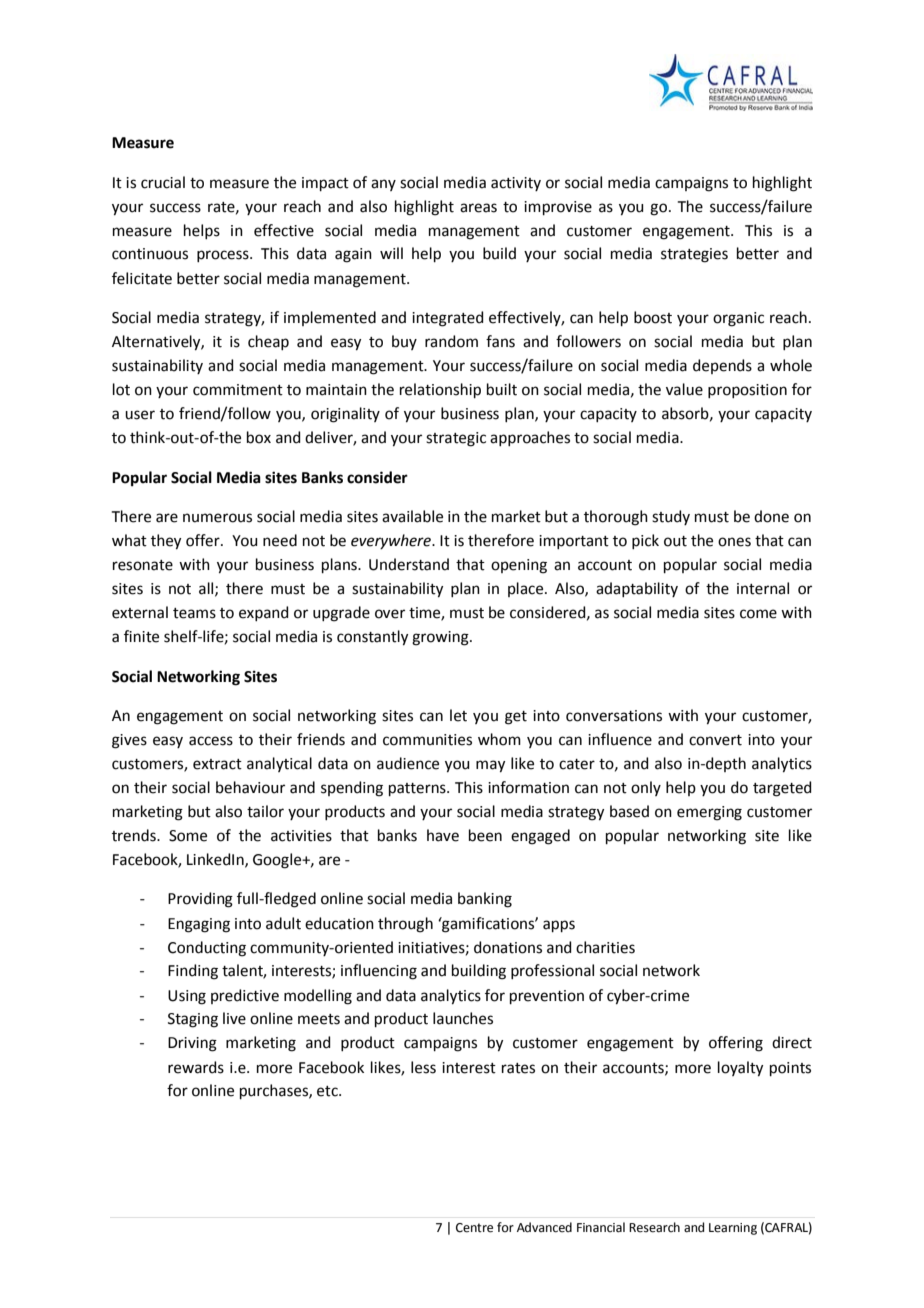  Describe the element at coordinates (211, 741) in the screenshot. I see `access` at that location.
